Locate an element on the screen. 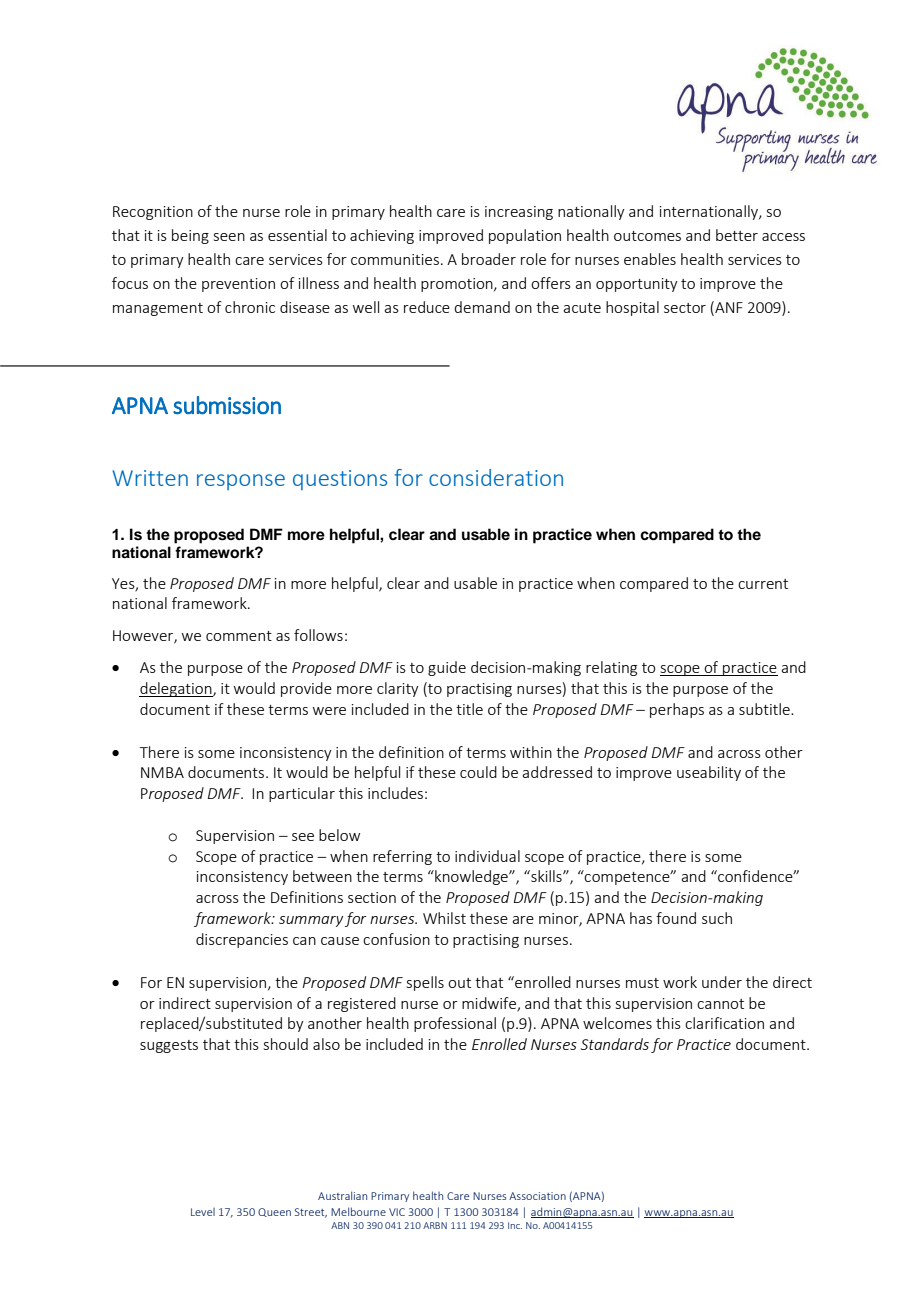 This screenshot has width=924, height=1308. better is located at coordinates (737, 235).
